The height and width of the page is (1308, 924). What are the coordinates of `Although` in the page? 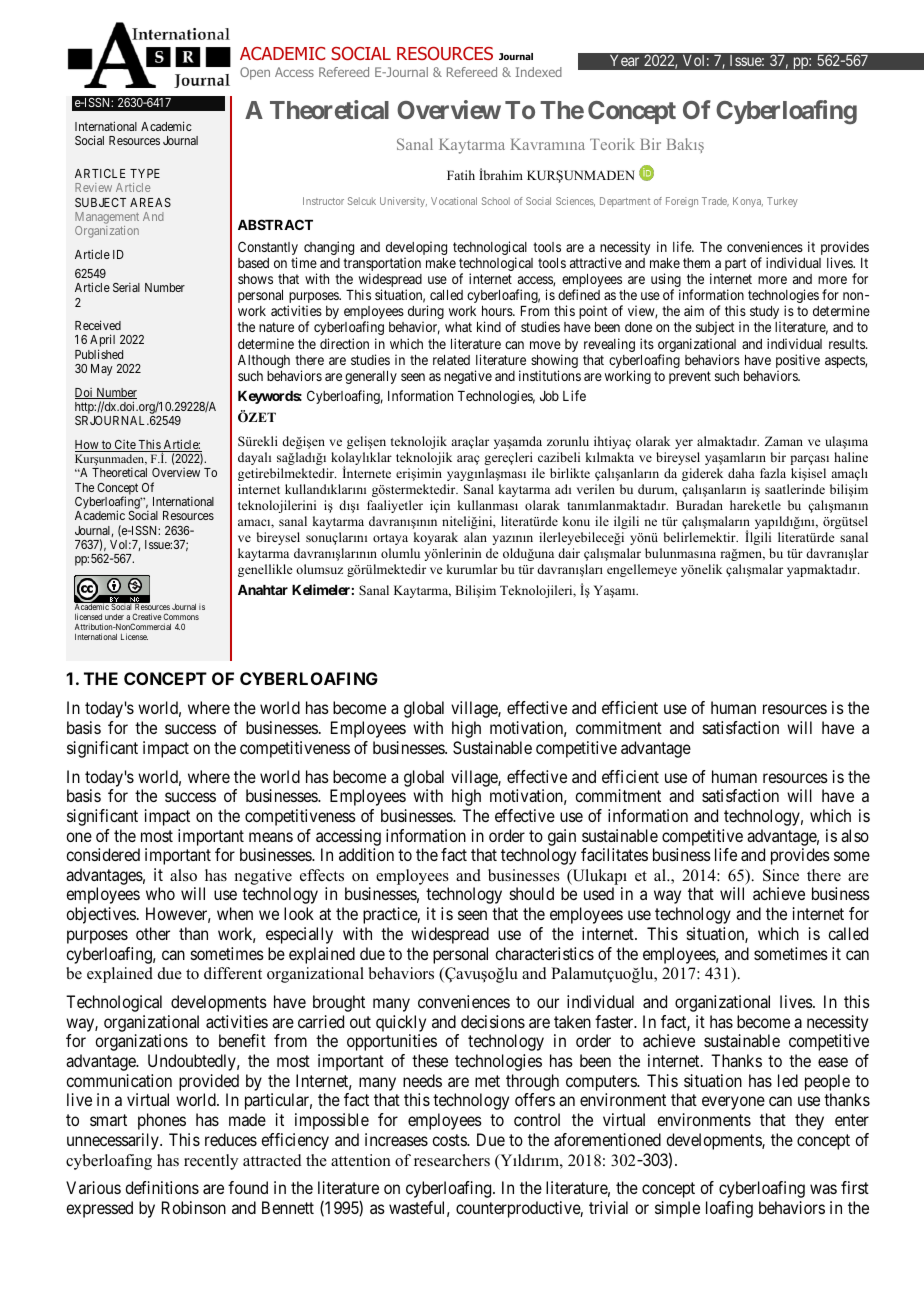 It's located at (264, 361).
